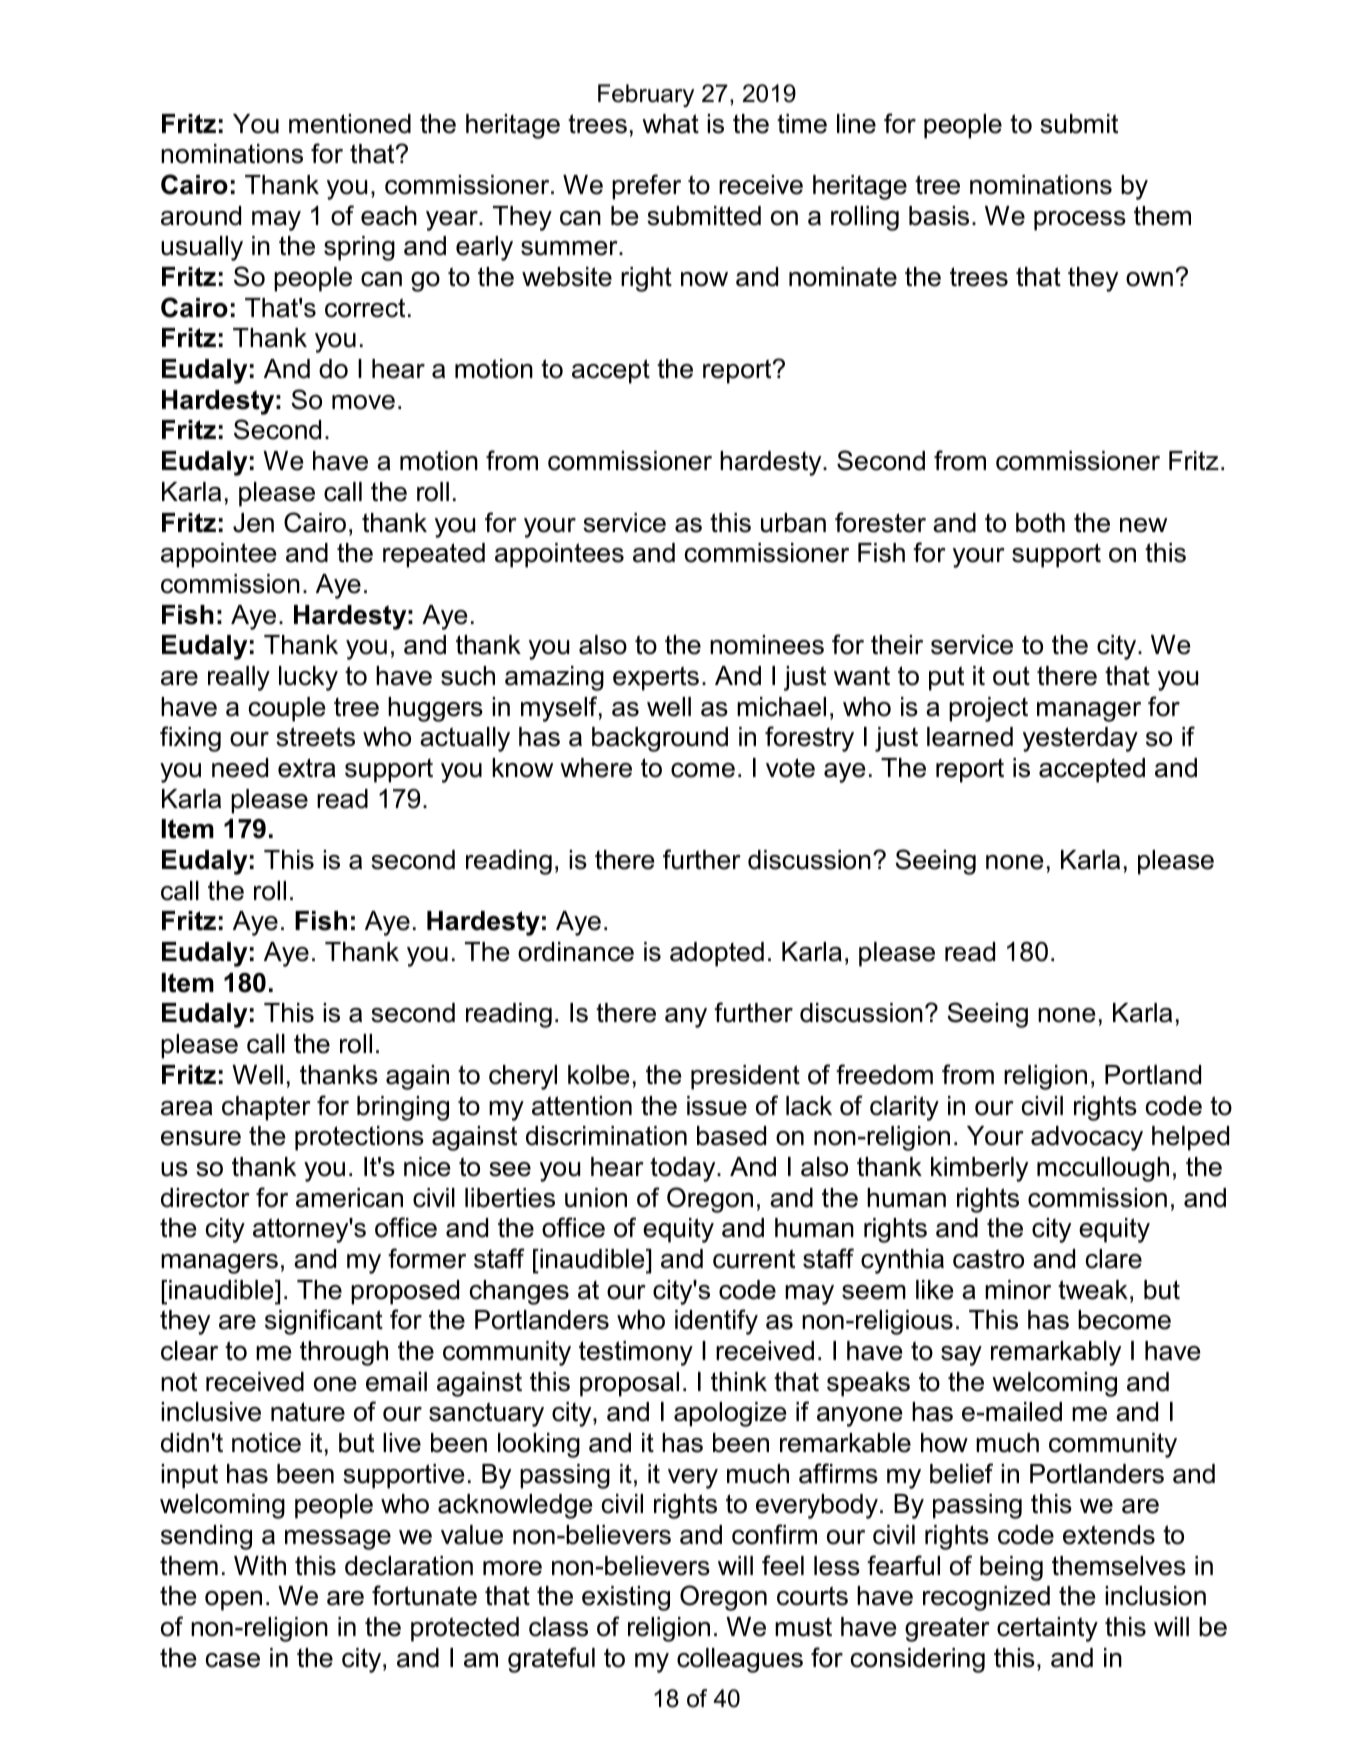  What do you see at coordinates (670, 124) in the screenshot?
I see `what` at bounding box center [670, 124].
